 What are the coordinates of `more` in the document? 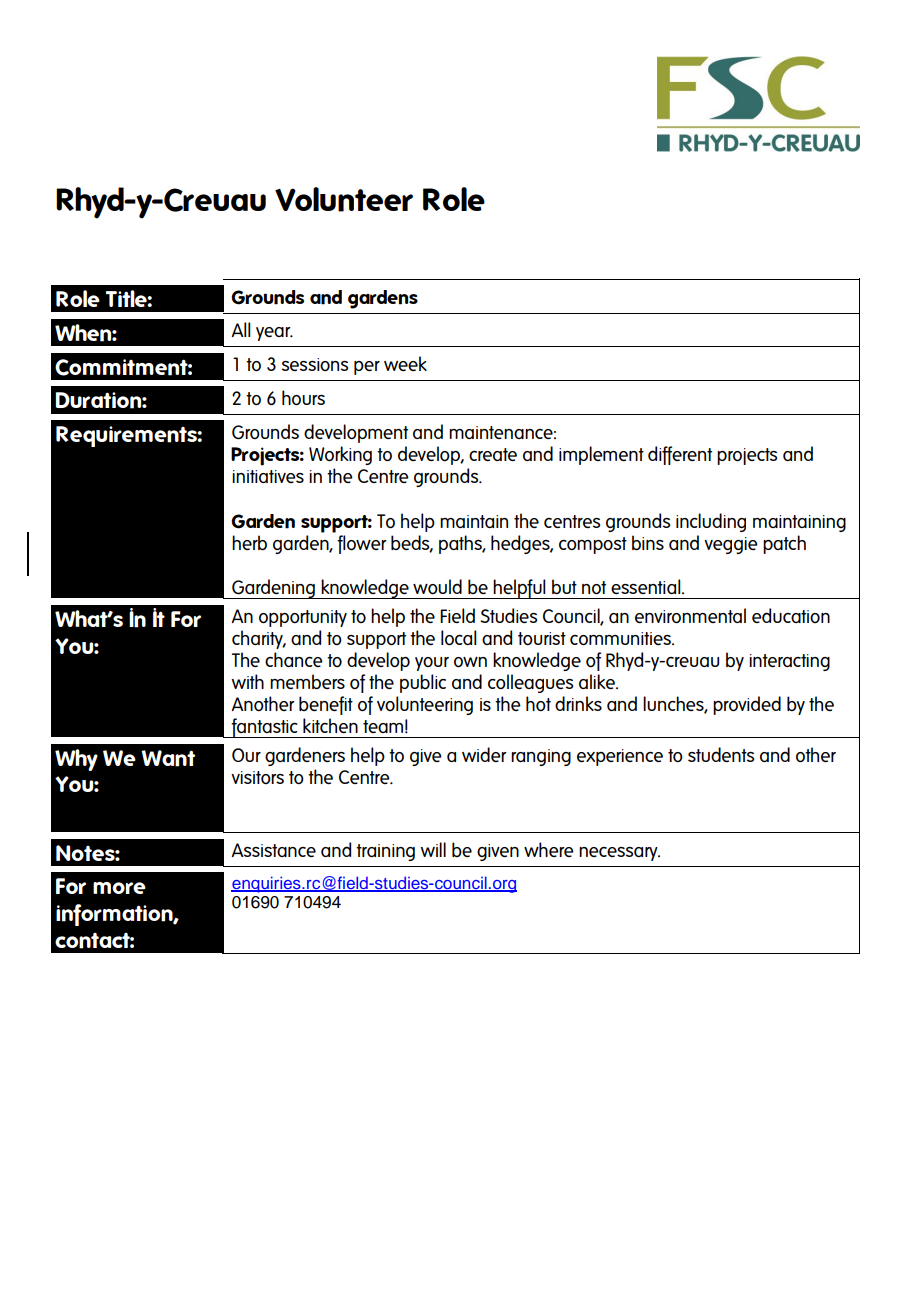 It's located at (119, 888).
